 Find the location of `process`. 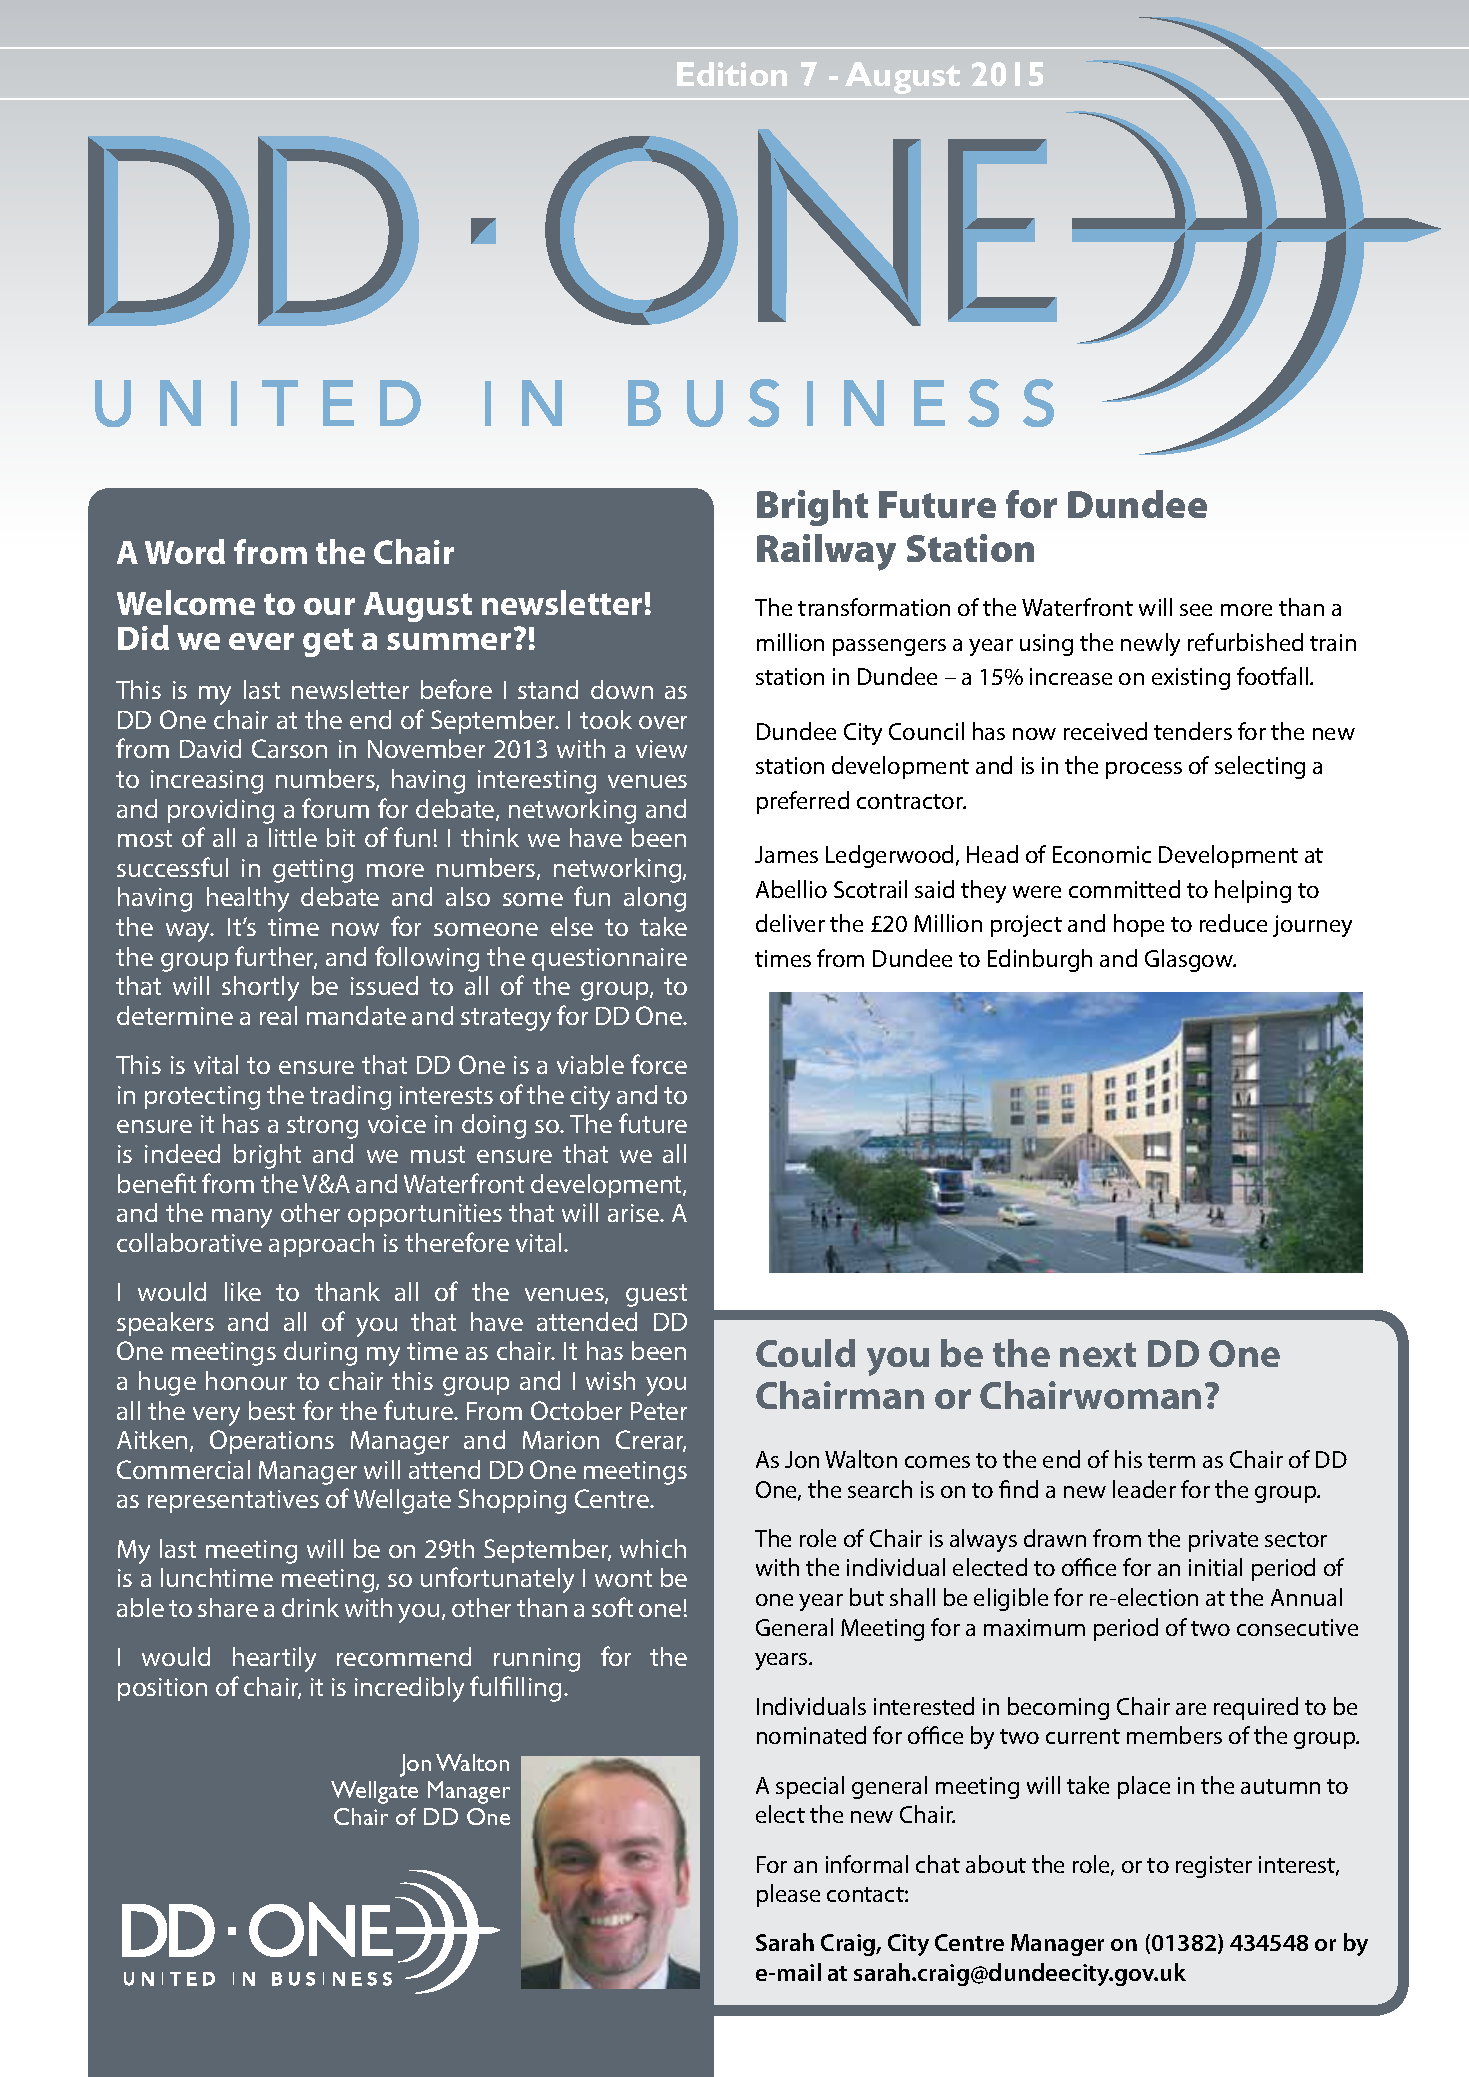

process is located at coordinates (1144, 770).
